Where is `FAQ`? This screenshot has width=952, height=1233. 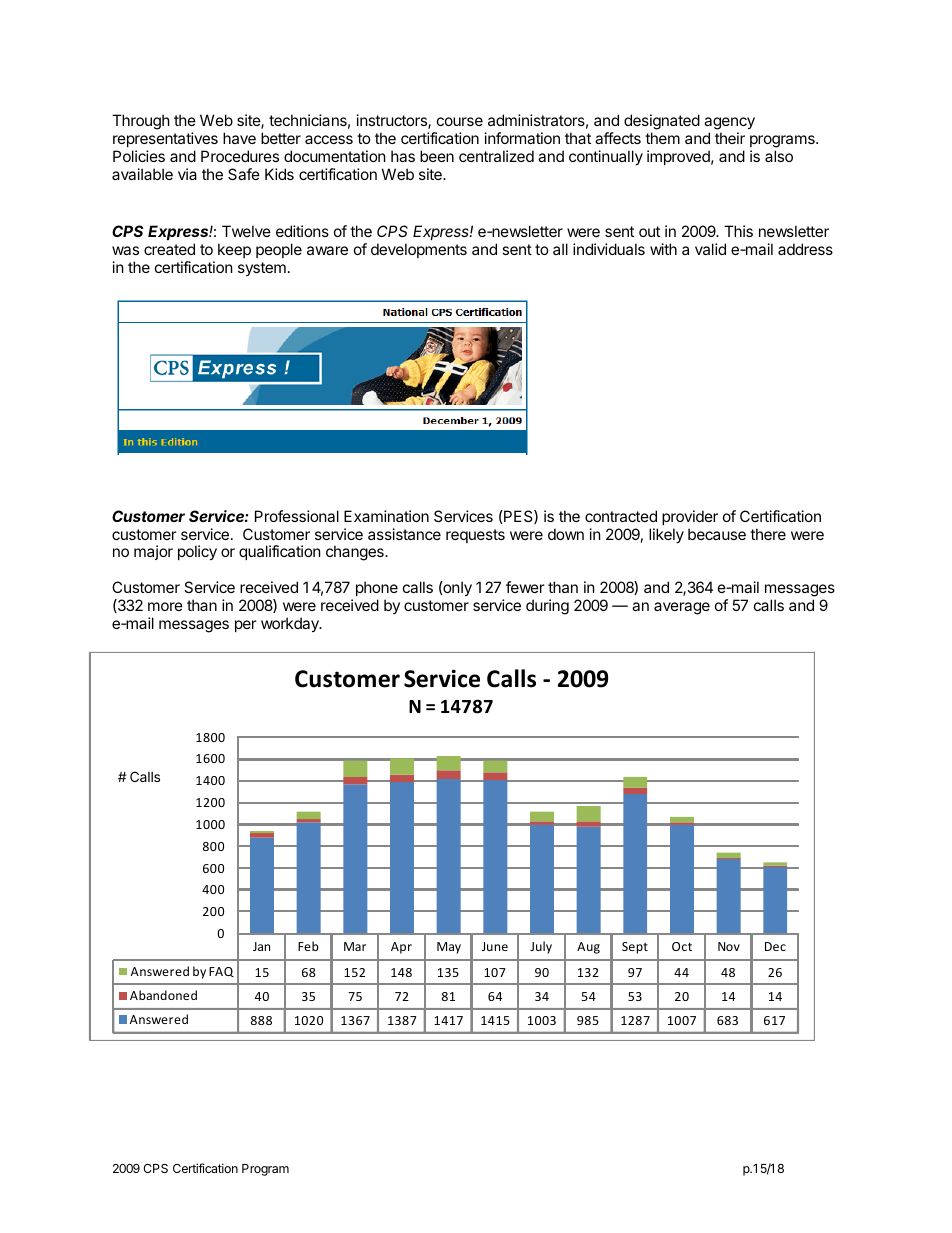
FAQ is located at coordinates (221, 972).
